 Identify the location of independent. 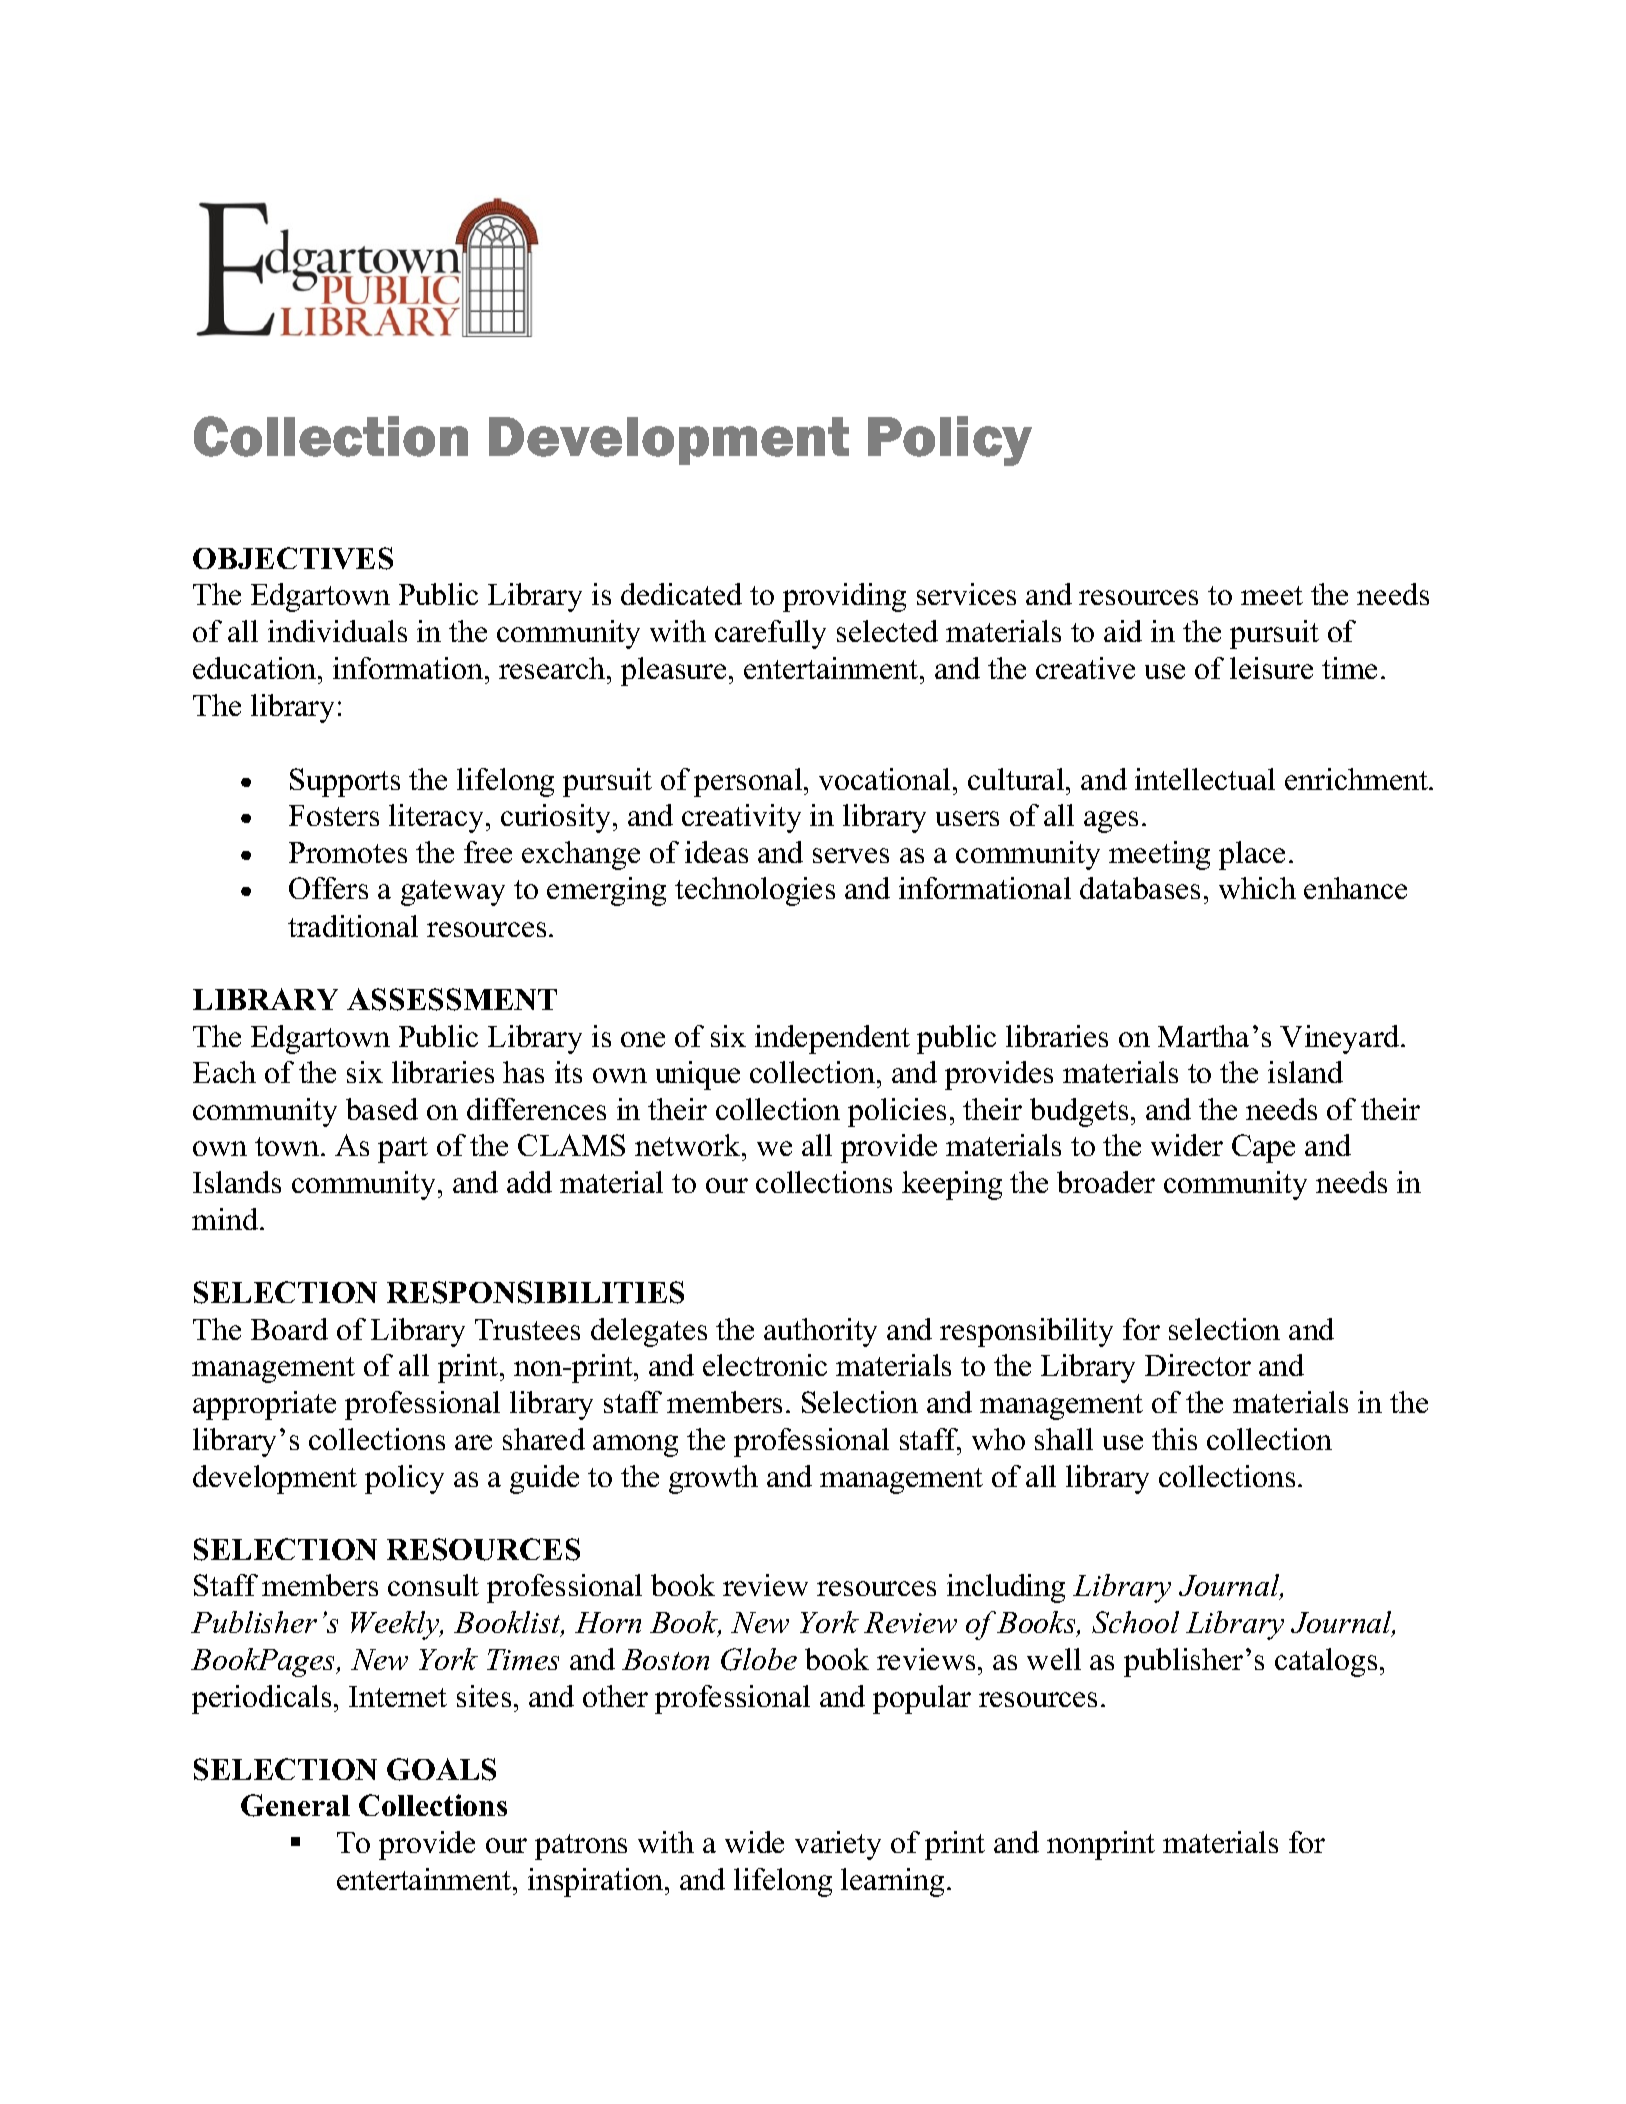
(832, 1039).
